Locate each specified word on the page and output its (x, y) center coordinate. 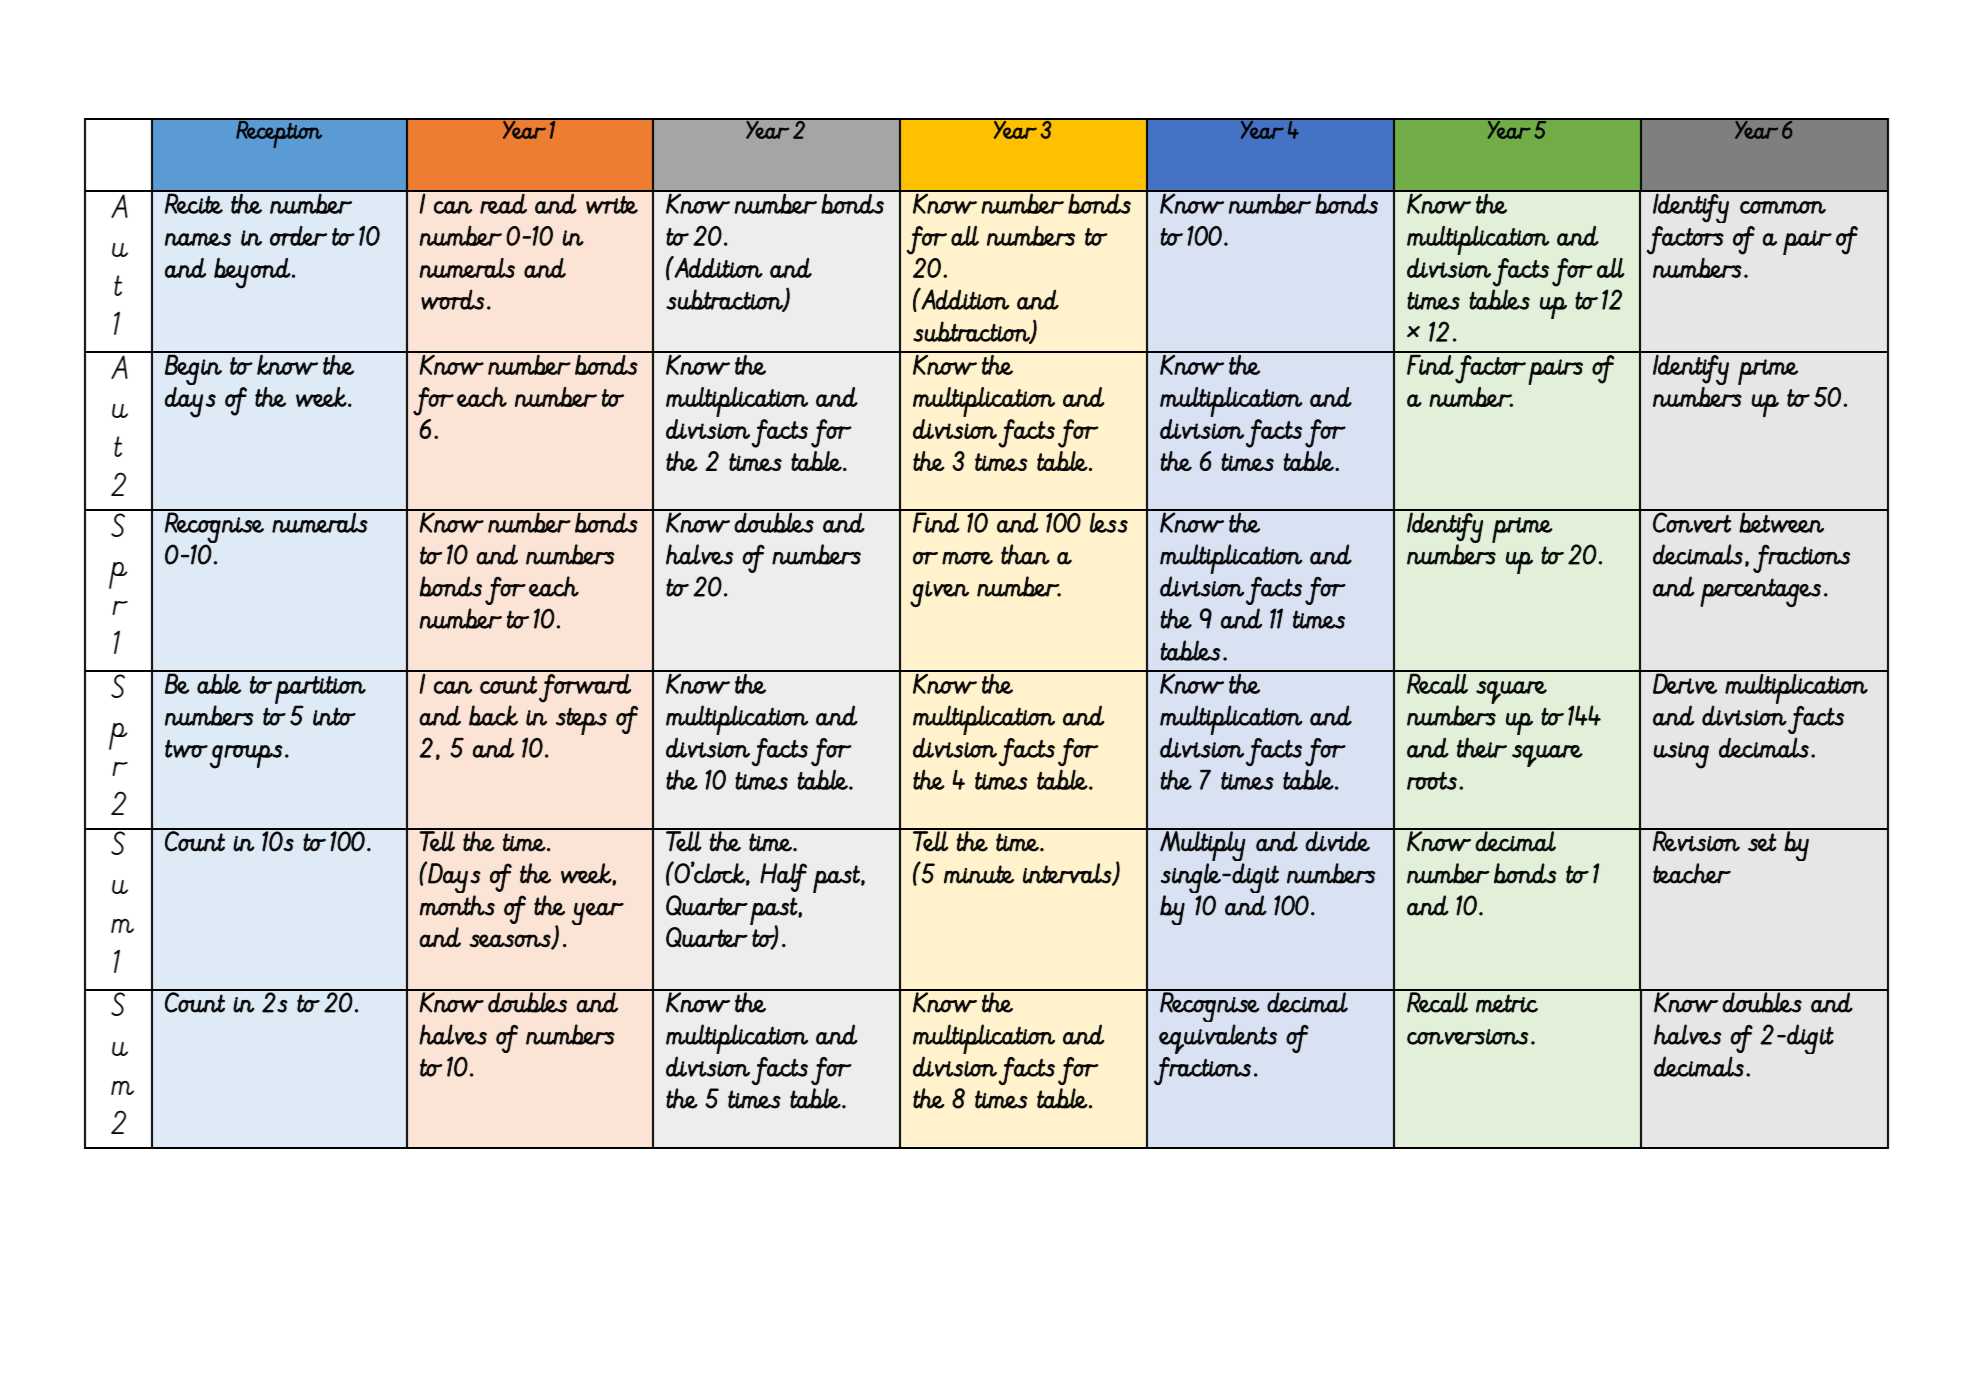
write (612, 205)
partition (320, 691)
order (298, 236)
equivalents (1218, 1039)
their (1482, 747)
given (939, 594)
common (1783, 207)
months (457, 905)
